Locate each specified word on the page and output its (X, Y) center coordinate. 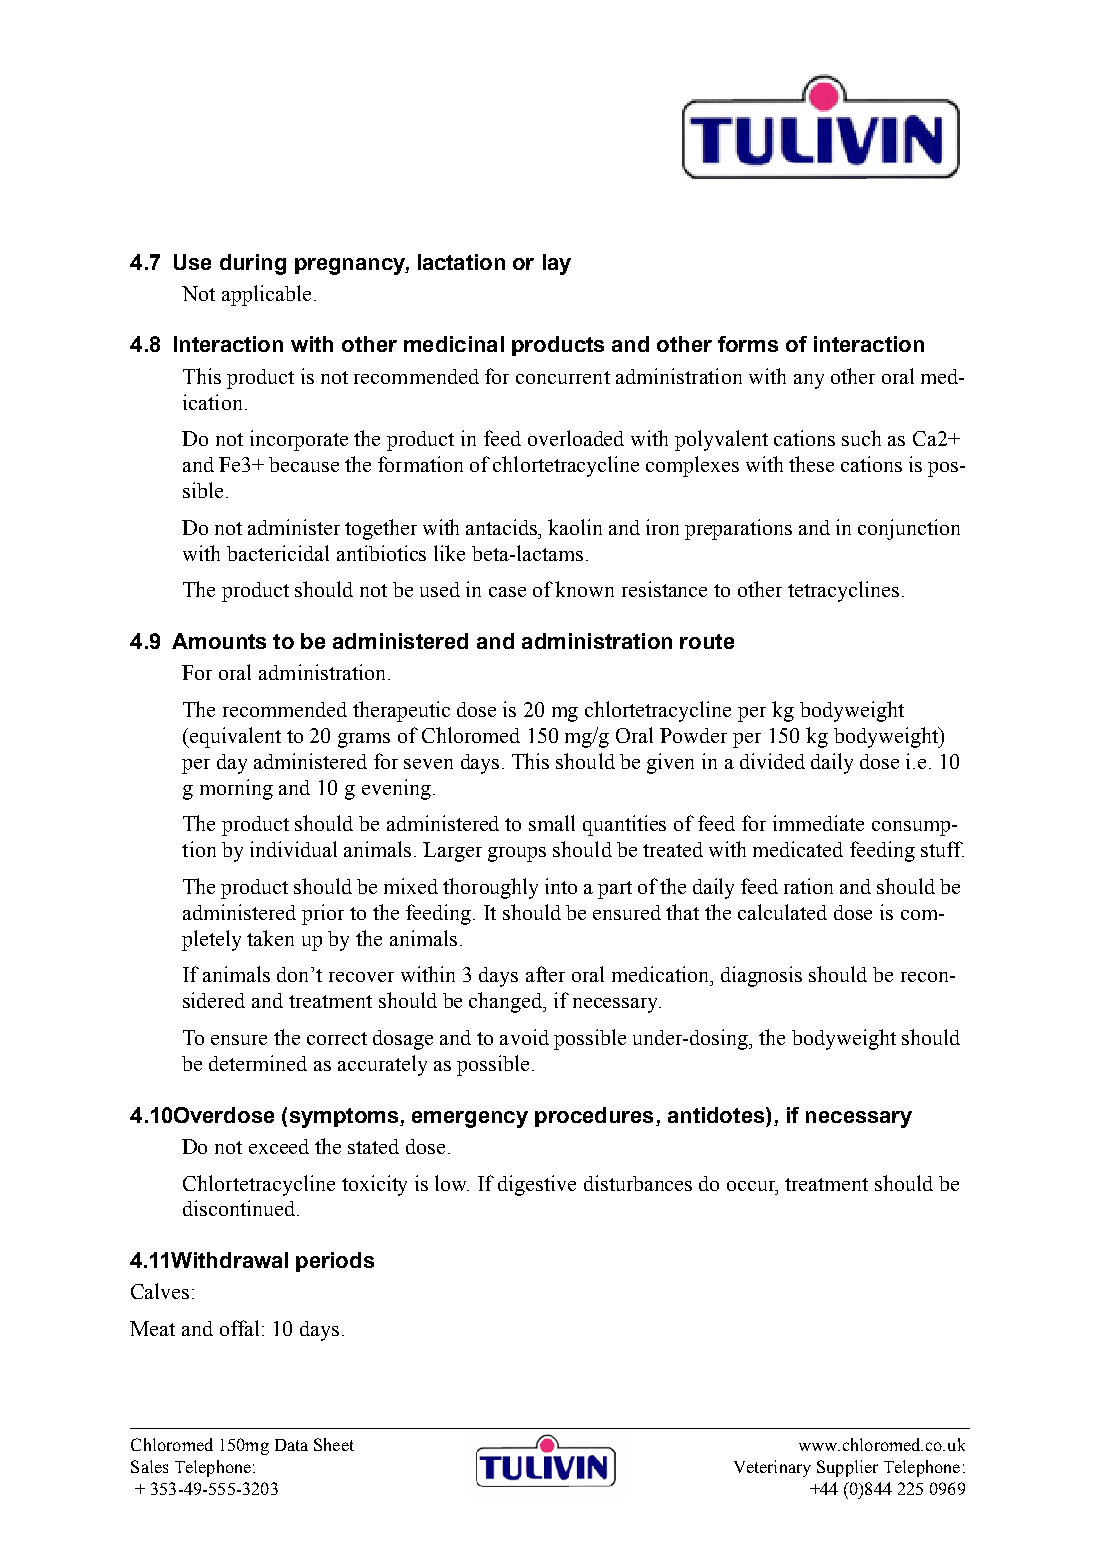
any (809, 381)
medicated (798, 849)
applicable (266, 295)
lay (557, 264)
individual (293, 849)
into (561, 886)
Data (291, 1445)
